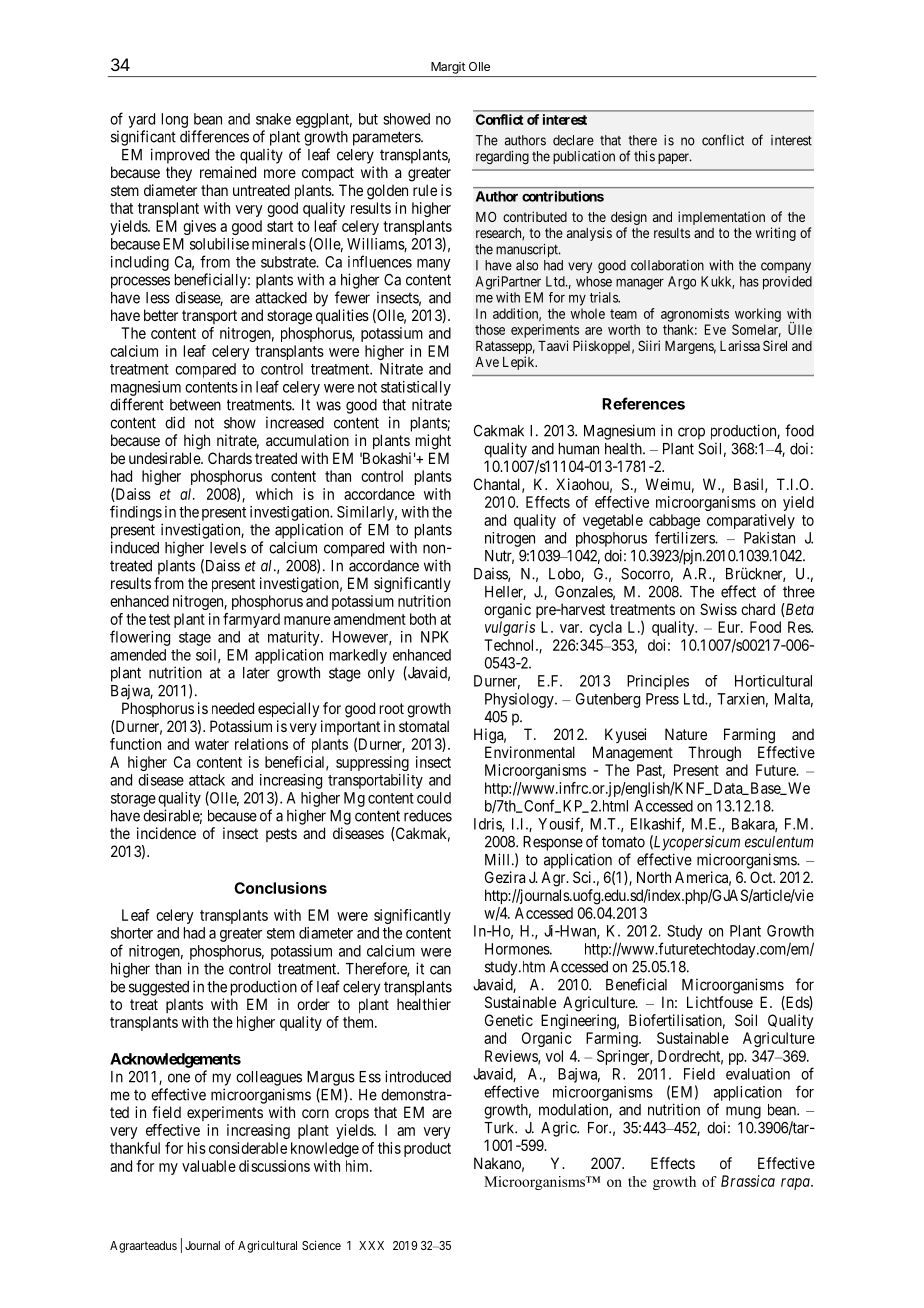  Describe the element at coordinates (751, 521) in the page. I see `comparatively` at that location.
